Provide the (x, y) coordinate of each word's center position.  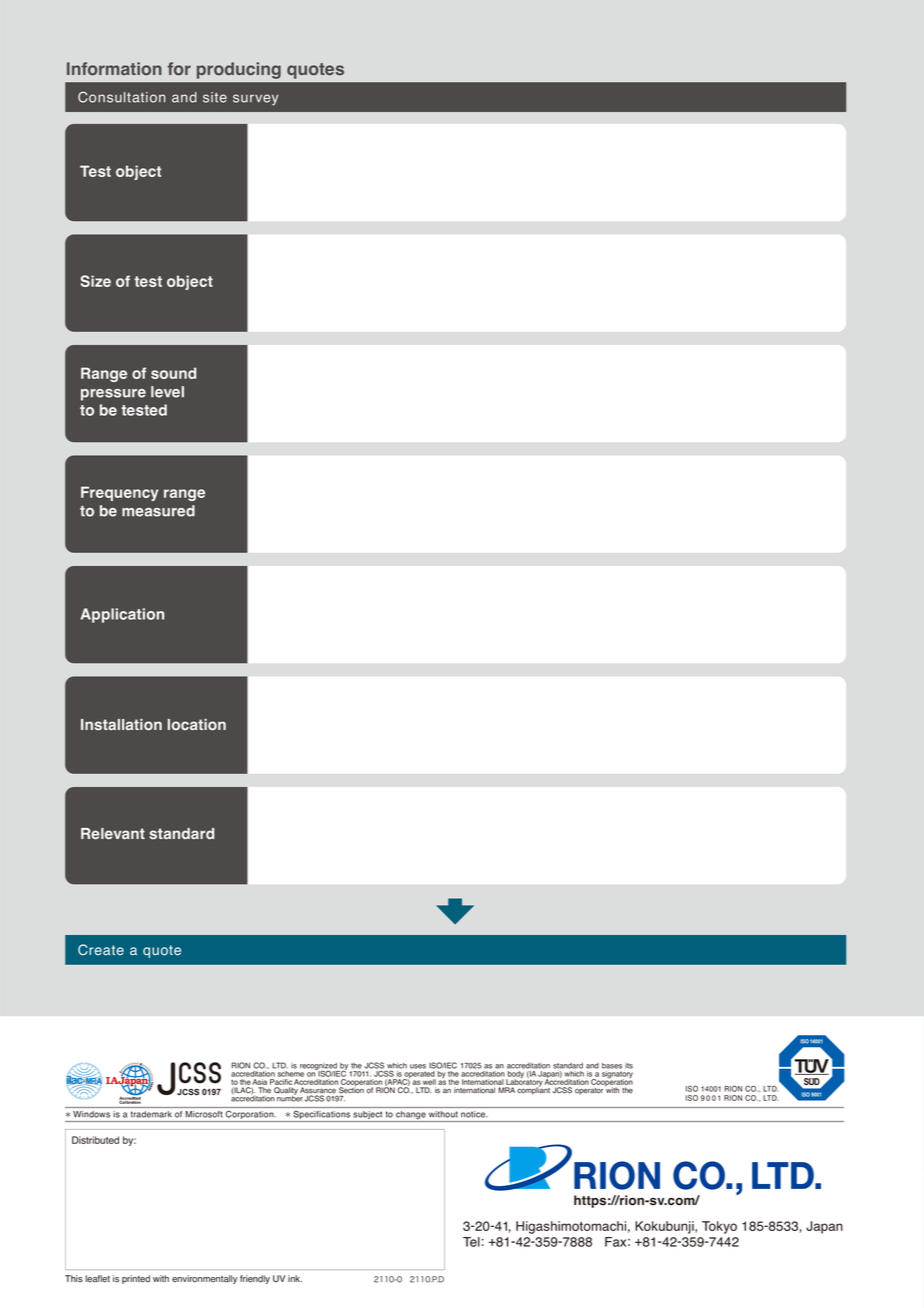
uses (418, 1066)
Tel (471, 1242)
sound (173, 373)
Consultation (122, 97)
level (167, 392)
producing (239, 70)
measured (158, 511)
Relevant (113, 833)
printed (136, 1279)
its (629, 1066)
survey (255, 100)
